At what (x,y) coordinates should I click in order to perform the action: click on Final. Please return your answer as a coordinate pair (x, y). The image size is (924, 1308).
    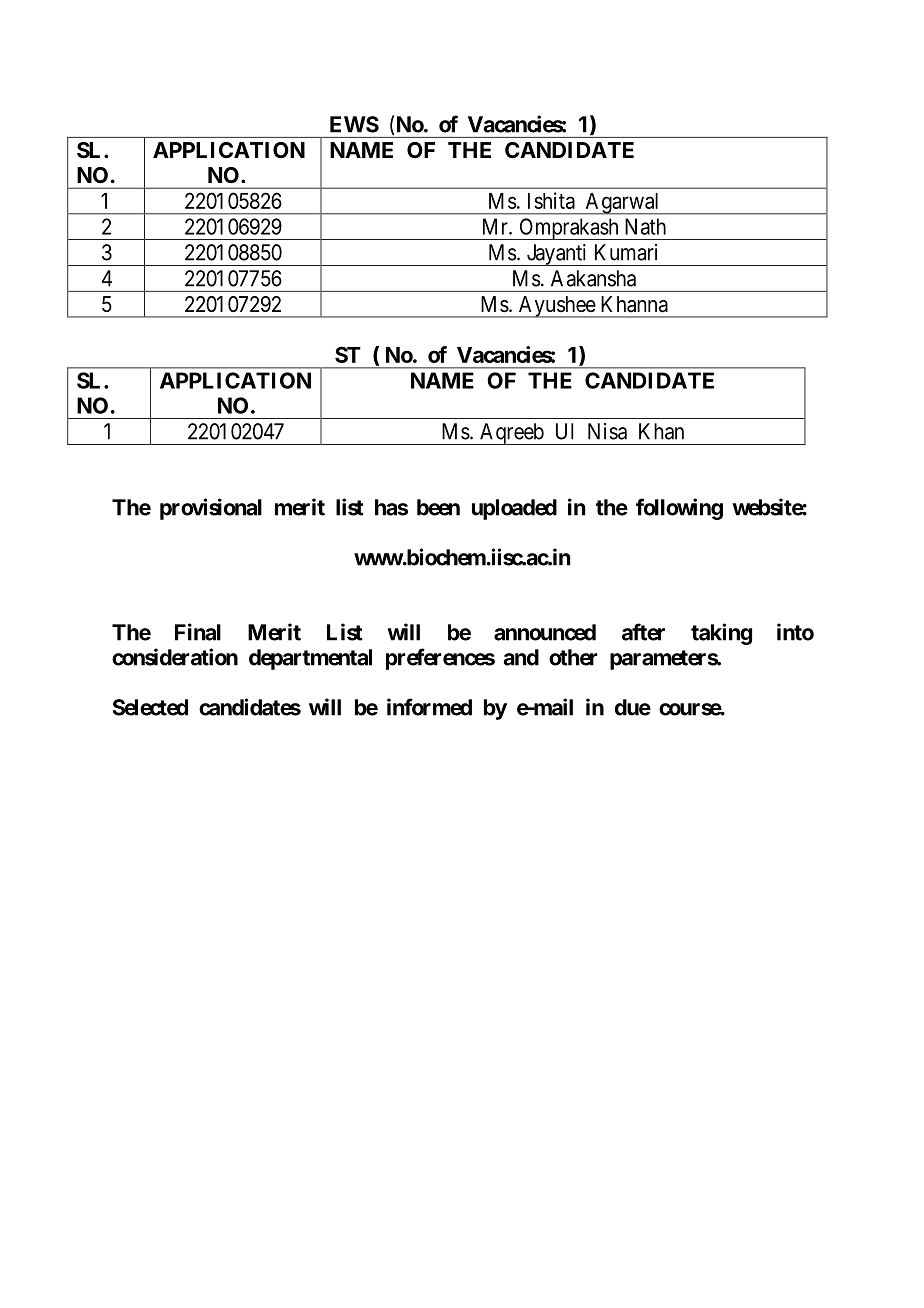
    Looking at the image, I should click on (198, 632).
